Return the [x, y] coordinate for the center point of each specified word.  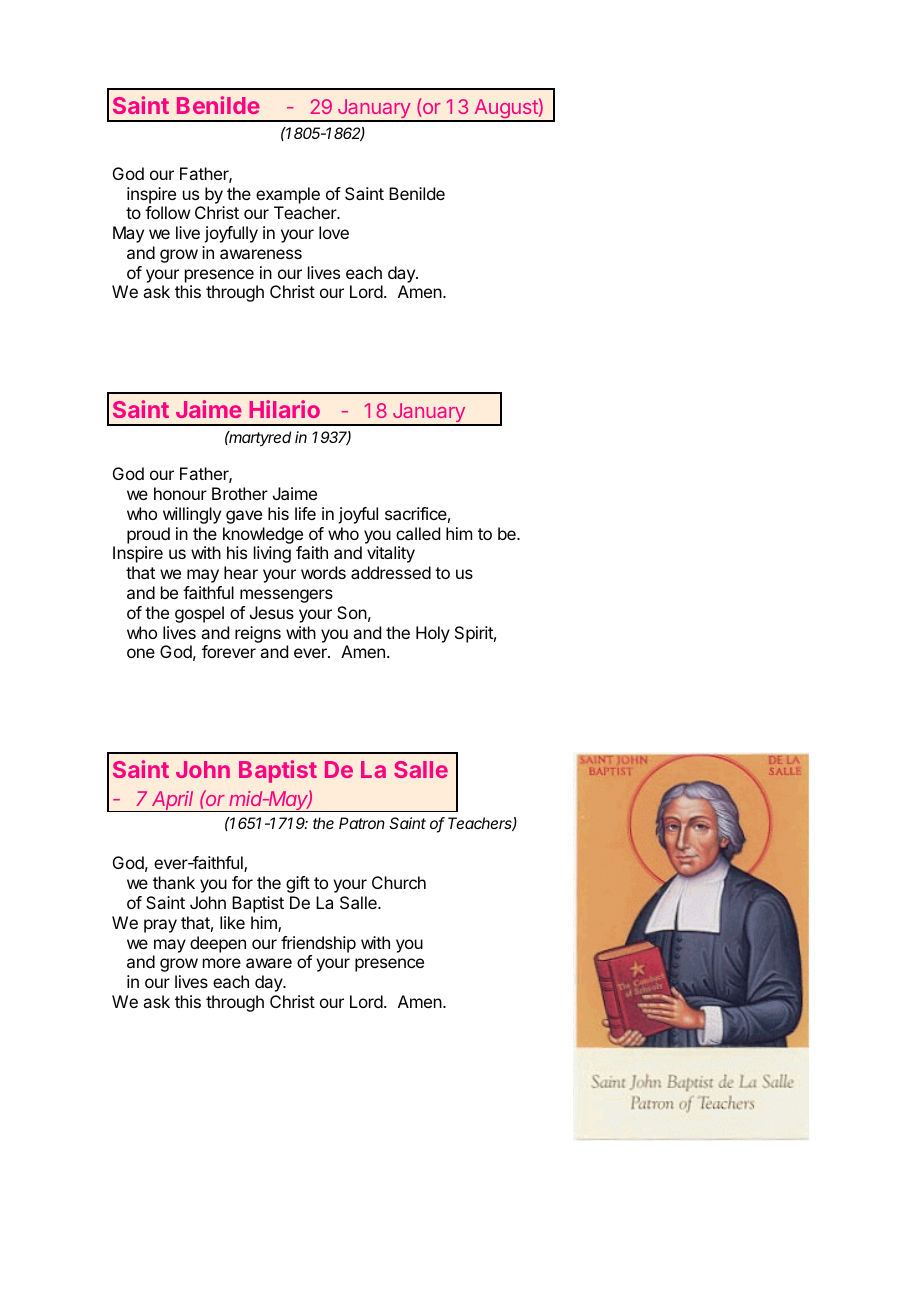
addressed [391, 572]
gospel [199, 614]
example [288, 195]
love [334, 232]
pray [160, 926]
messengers [286, 596]
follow [167, 212]
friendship [318, 944]
